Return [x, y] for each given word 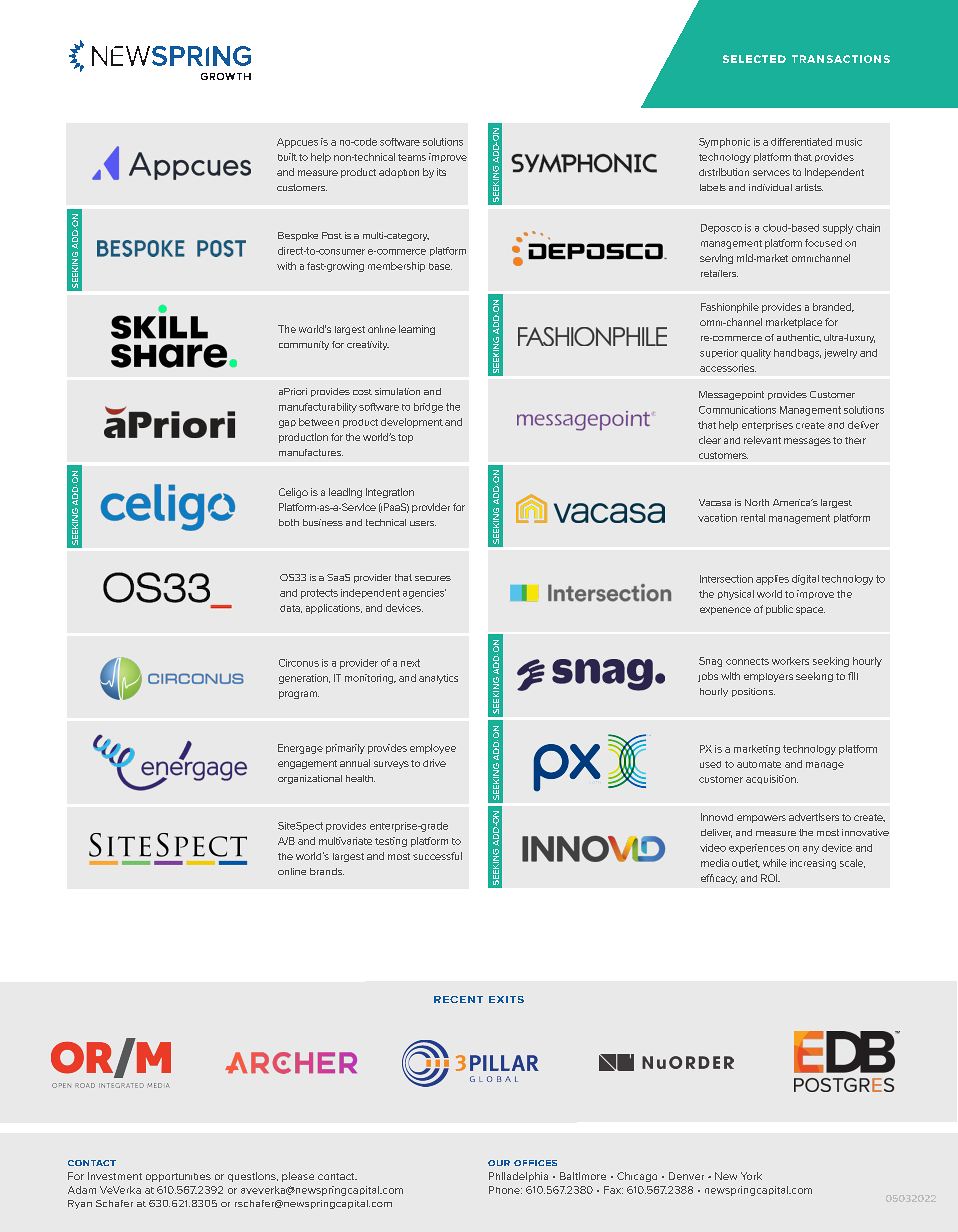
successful [437, 856]
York [751, 1176]
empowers [761, 819]
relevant [762, 440]
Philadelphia [518, 1177]
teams [412, 157]
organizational [310, 779]
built [287, 157]
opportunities [178, 1177]
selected [754, 59]
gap [287, 424]
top [405, 438]
